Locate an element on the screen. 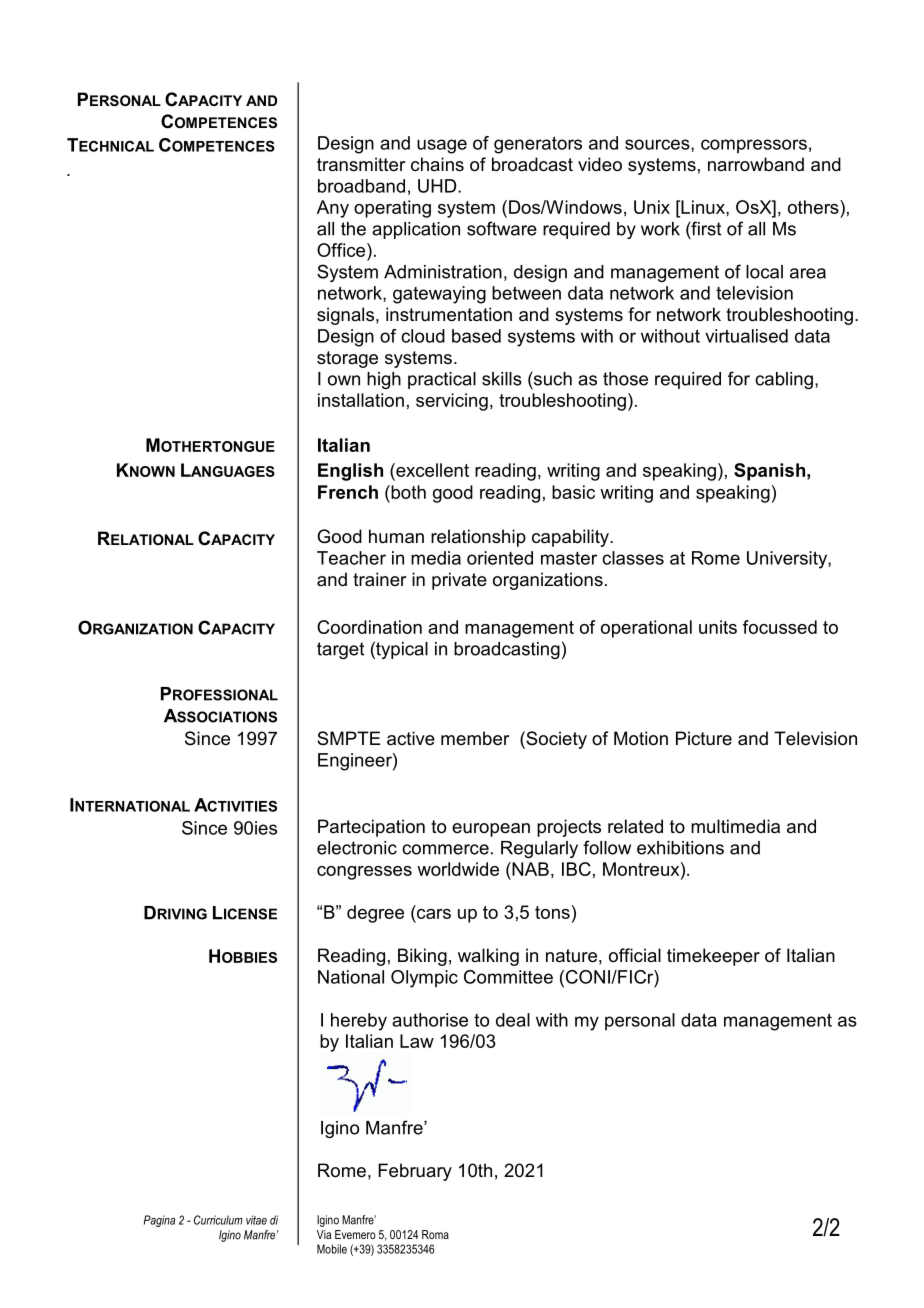 This screenshot has height=1308, width=924. member is located at coordinates (475, 738).
